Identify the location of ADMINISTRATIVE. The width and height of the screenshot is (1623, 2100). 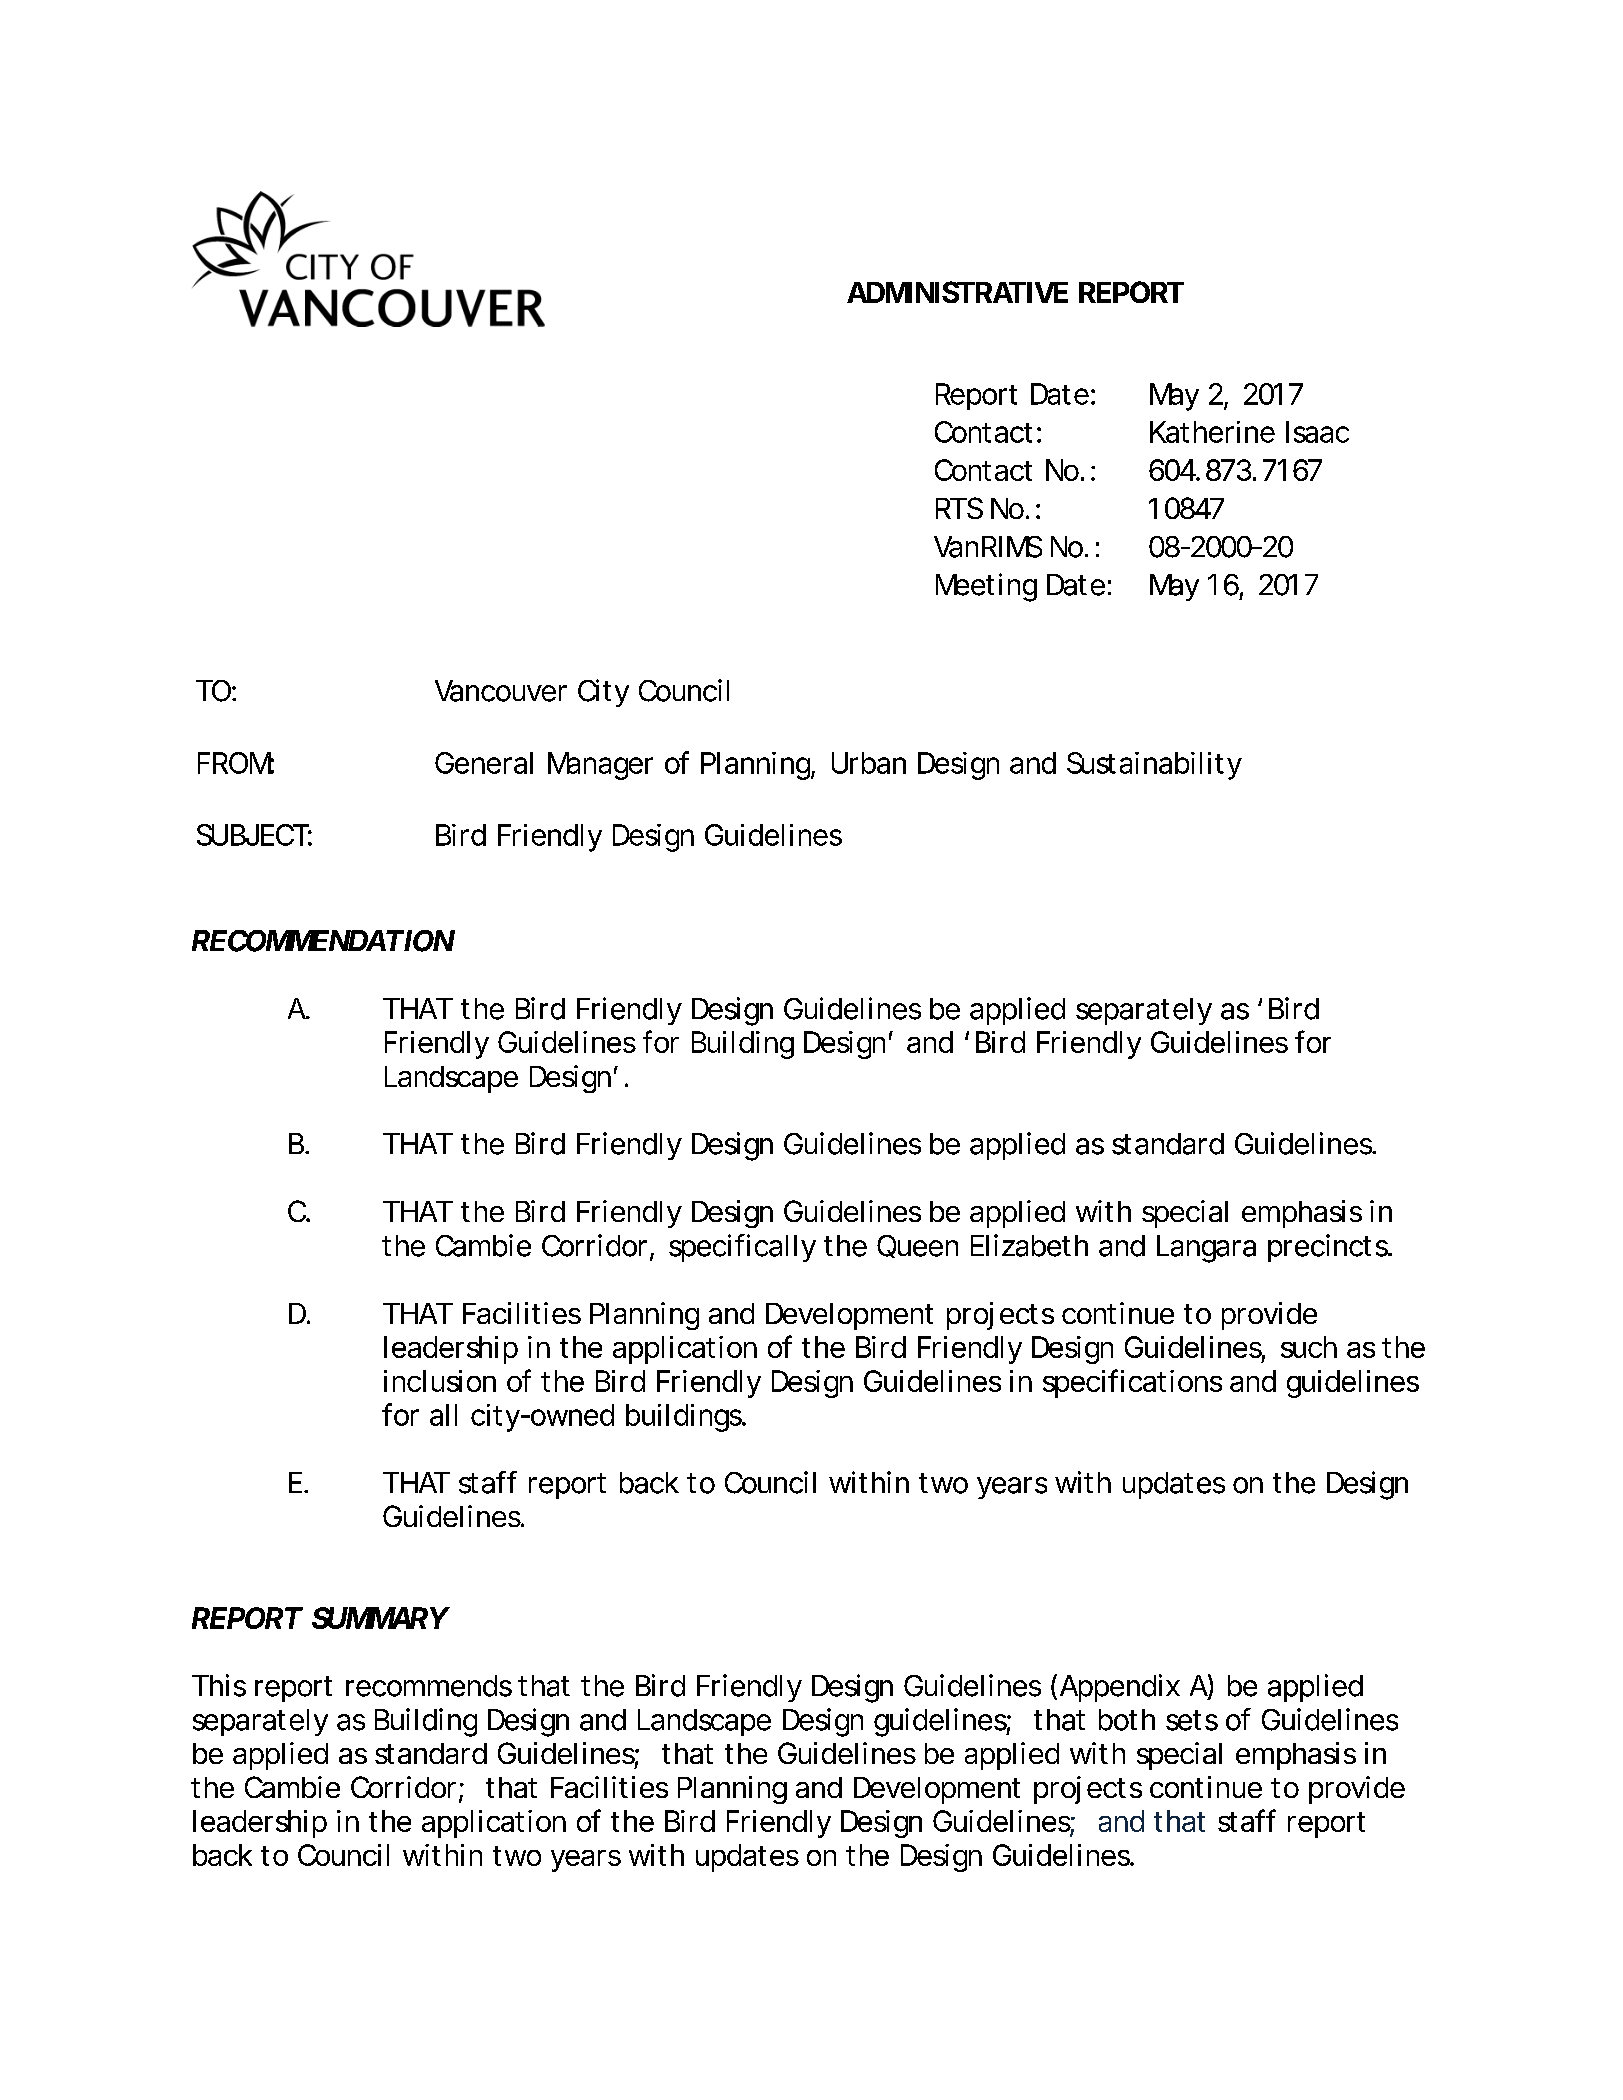
(957, 292).
